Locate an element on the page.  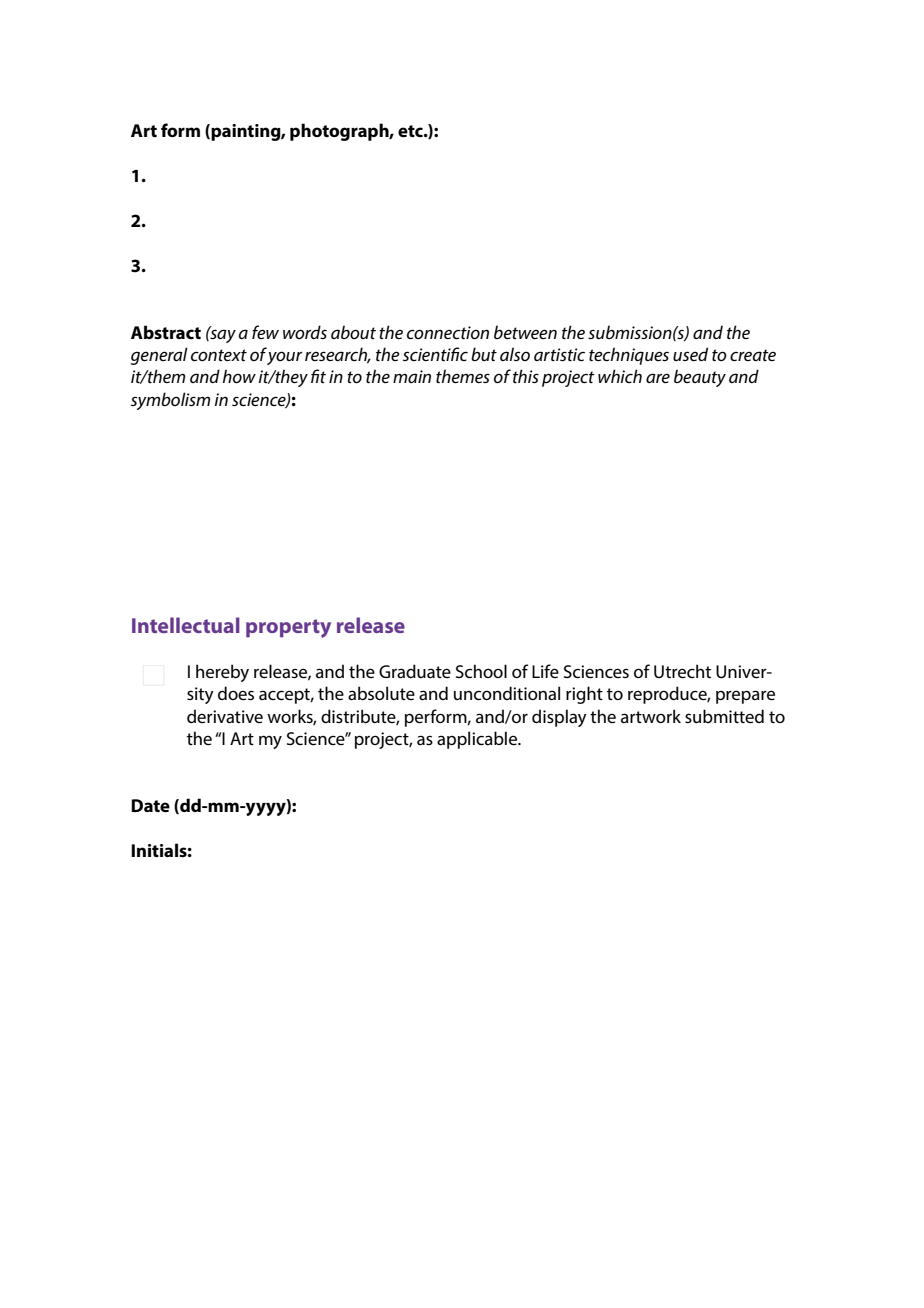
Utrecht is located at coordinates (682, 671).
